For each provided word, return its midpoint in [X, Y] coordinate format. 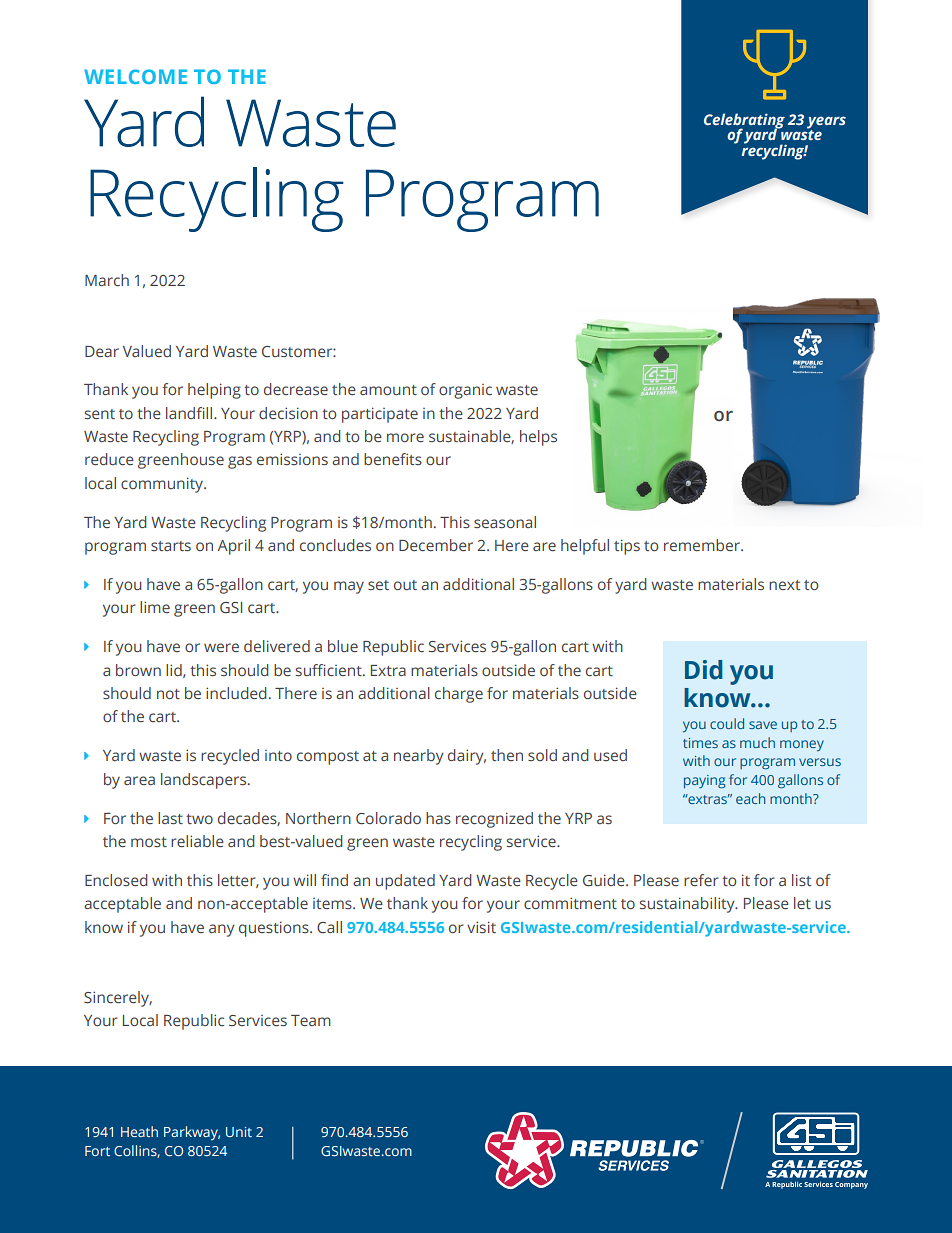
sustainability [688, 905]
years [826, 123]
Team [311, 1020]
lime [155, 607]
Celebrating [744, 122]
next [784, 585]
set [378, 585]
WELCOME [135, 76]
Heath [139, 1131]
